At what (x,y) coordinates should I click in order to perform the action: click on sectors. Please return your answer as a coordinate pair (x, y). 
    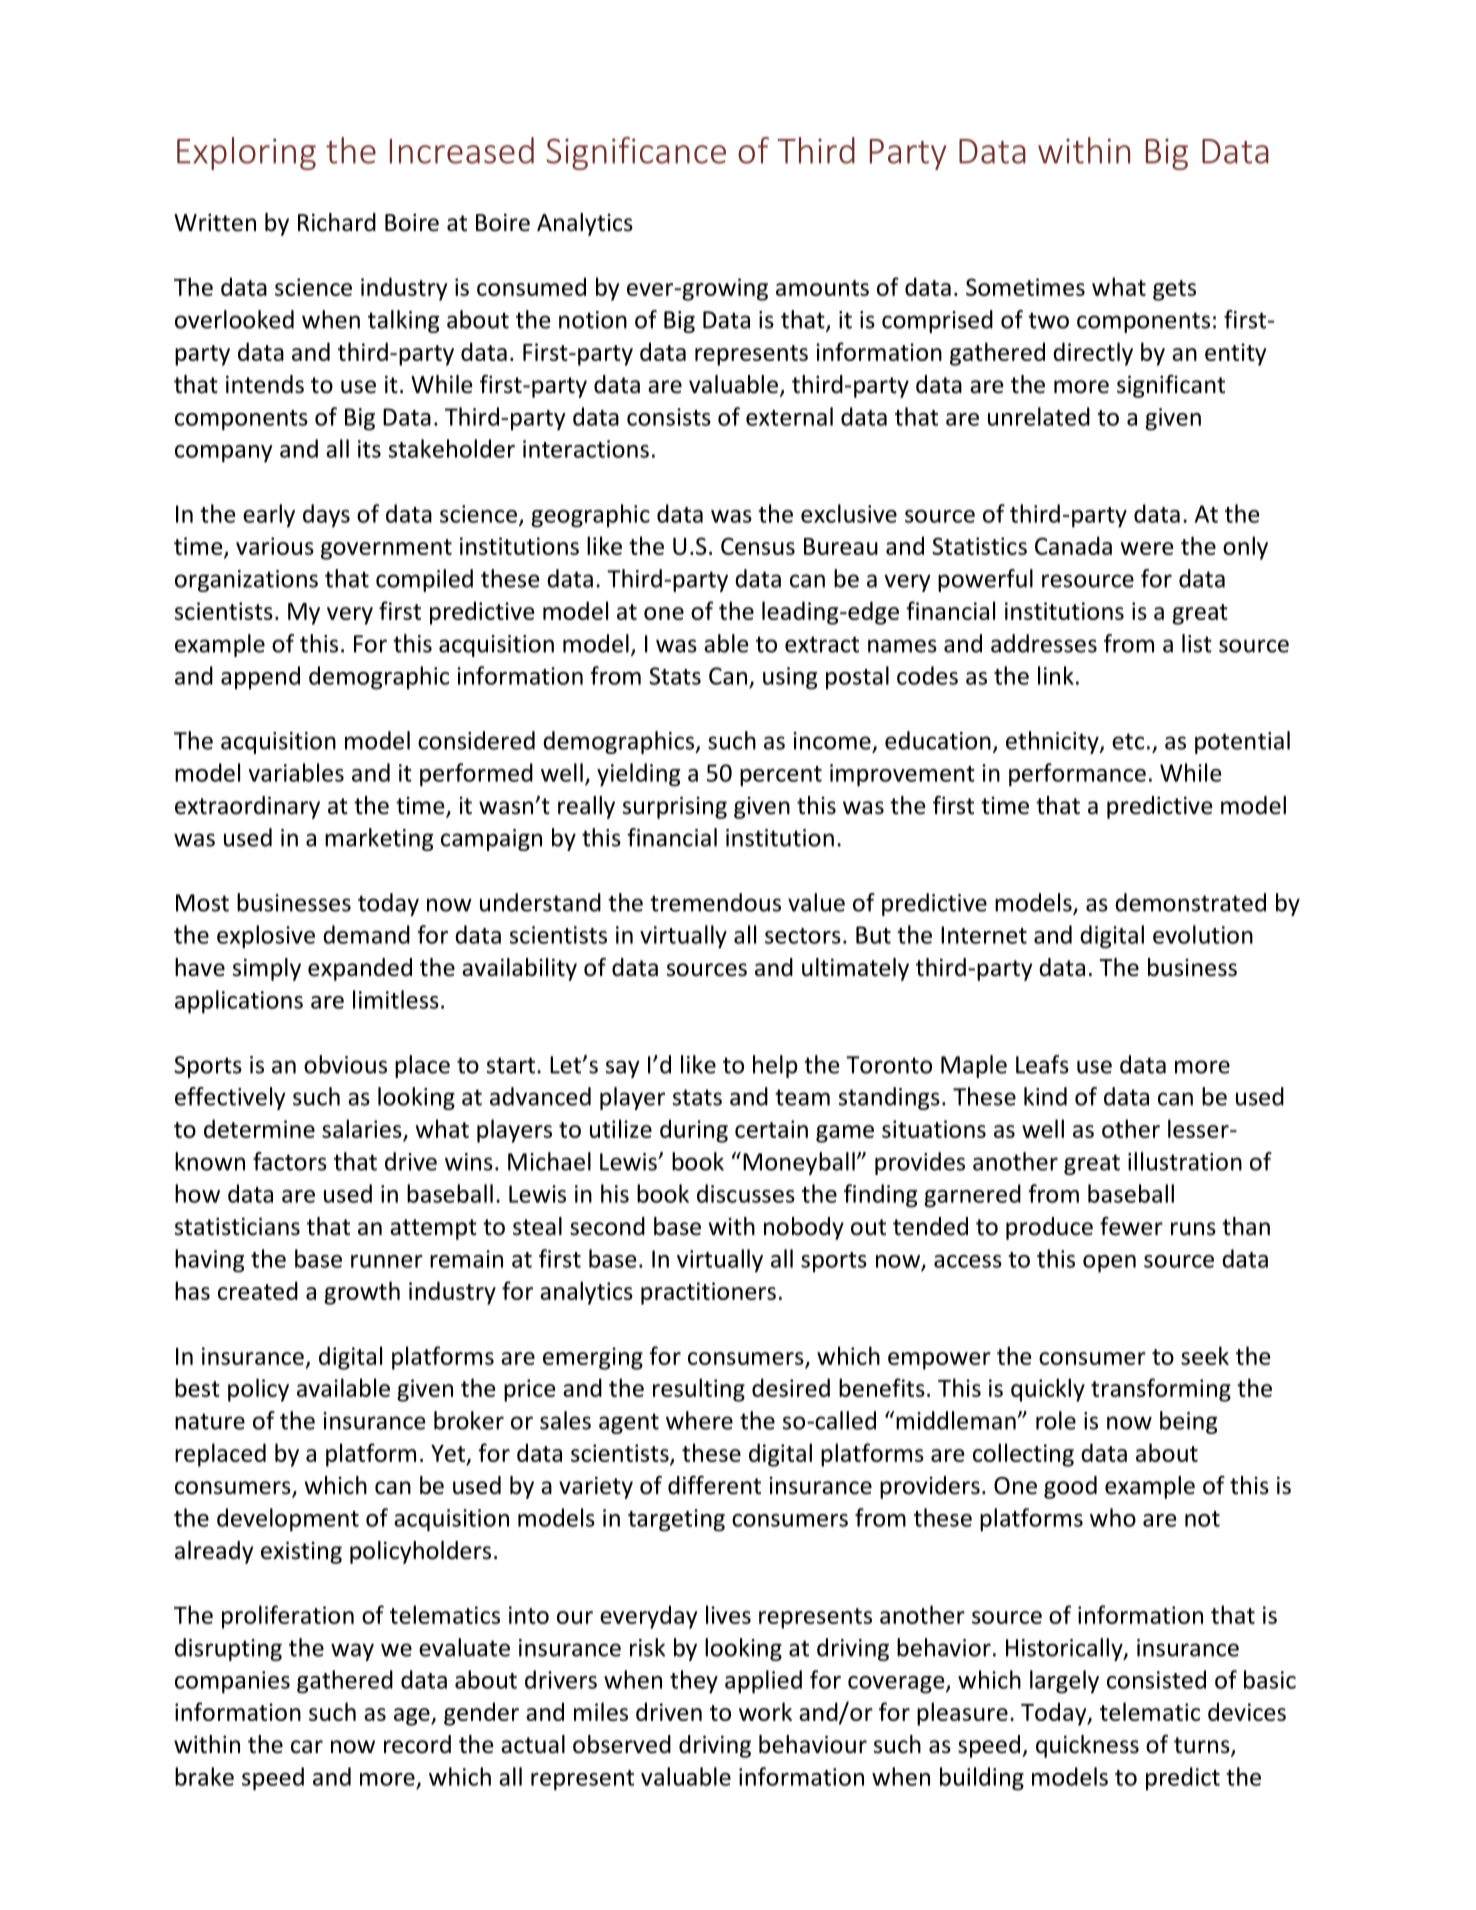
    Looking at the image, I should click on (803, 936).
